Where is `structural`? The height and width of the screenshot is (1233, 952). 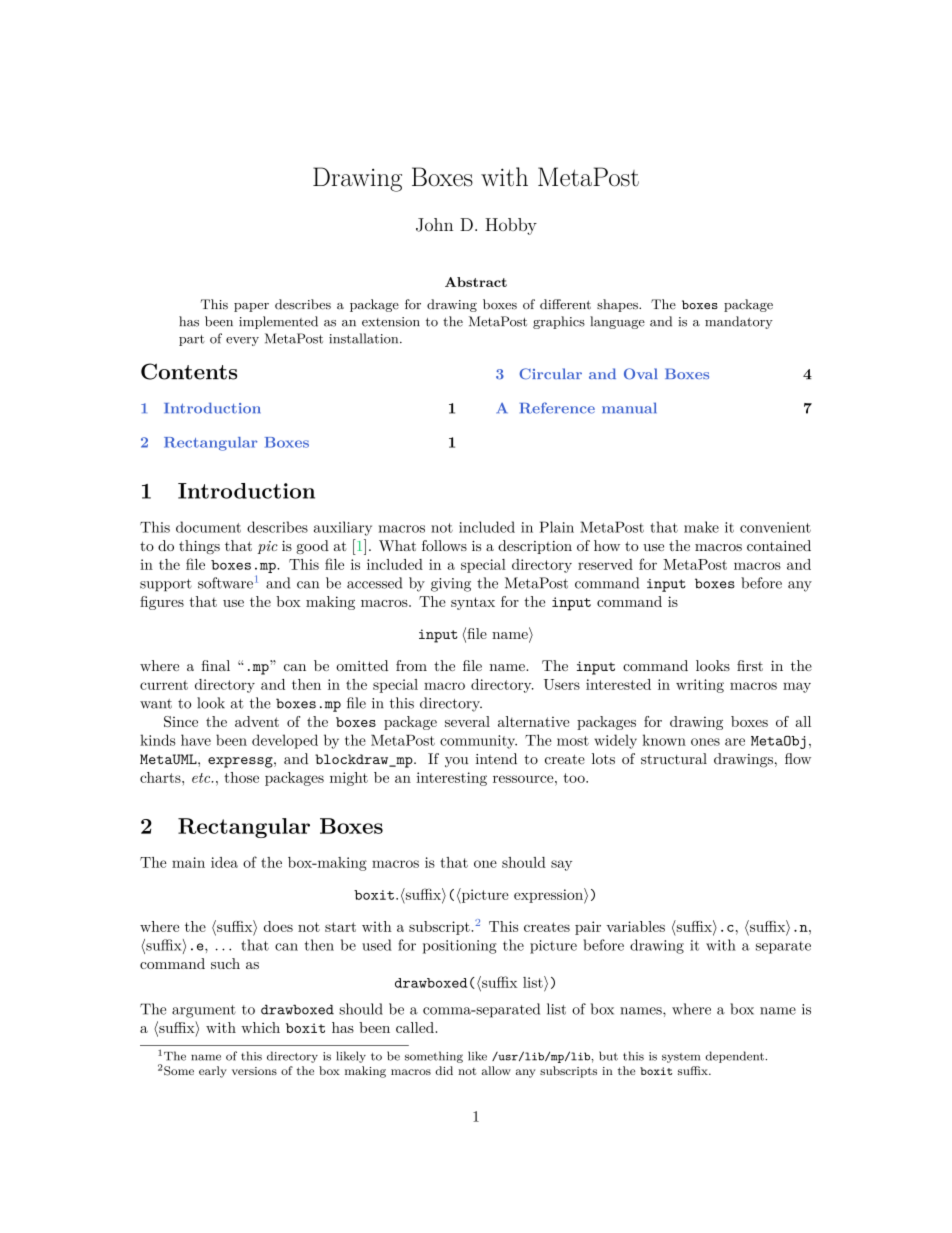
structural is located at coordinates (674, 759).
